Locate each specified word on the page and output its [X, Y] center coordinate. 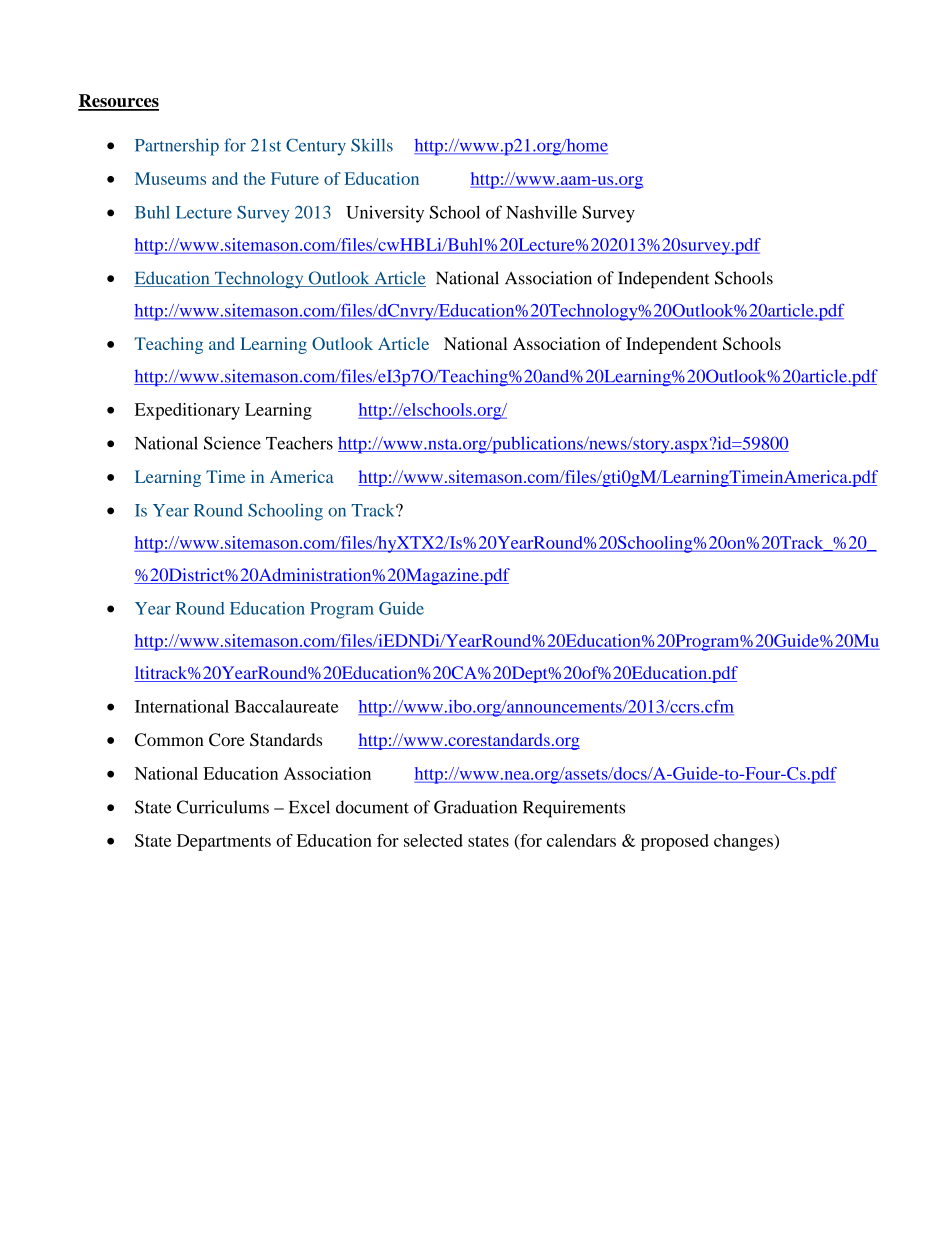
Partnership [177, 147]
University [385, 214]
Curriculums [223, 807]
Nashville [541, 212]
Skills [372, 145]
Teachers [299, 443]
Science [232, 443]
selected [433, 840]
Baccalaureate [287, 706]
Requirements [574, 809]
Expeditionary [187, 411]
